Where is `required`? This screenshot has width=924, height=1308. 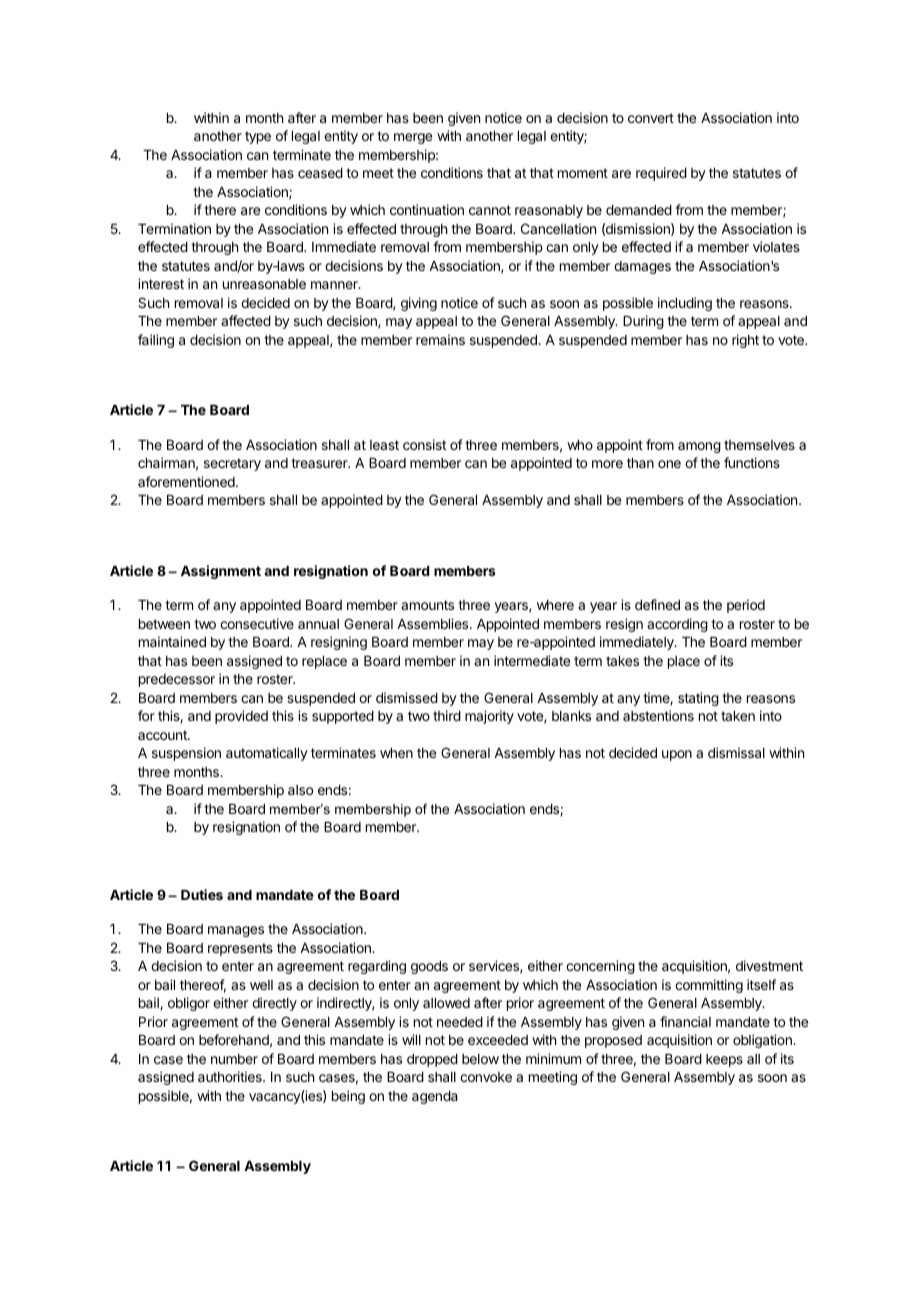
required is located at coordinates (661, 174).
